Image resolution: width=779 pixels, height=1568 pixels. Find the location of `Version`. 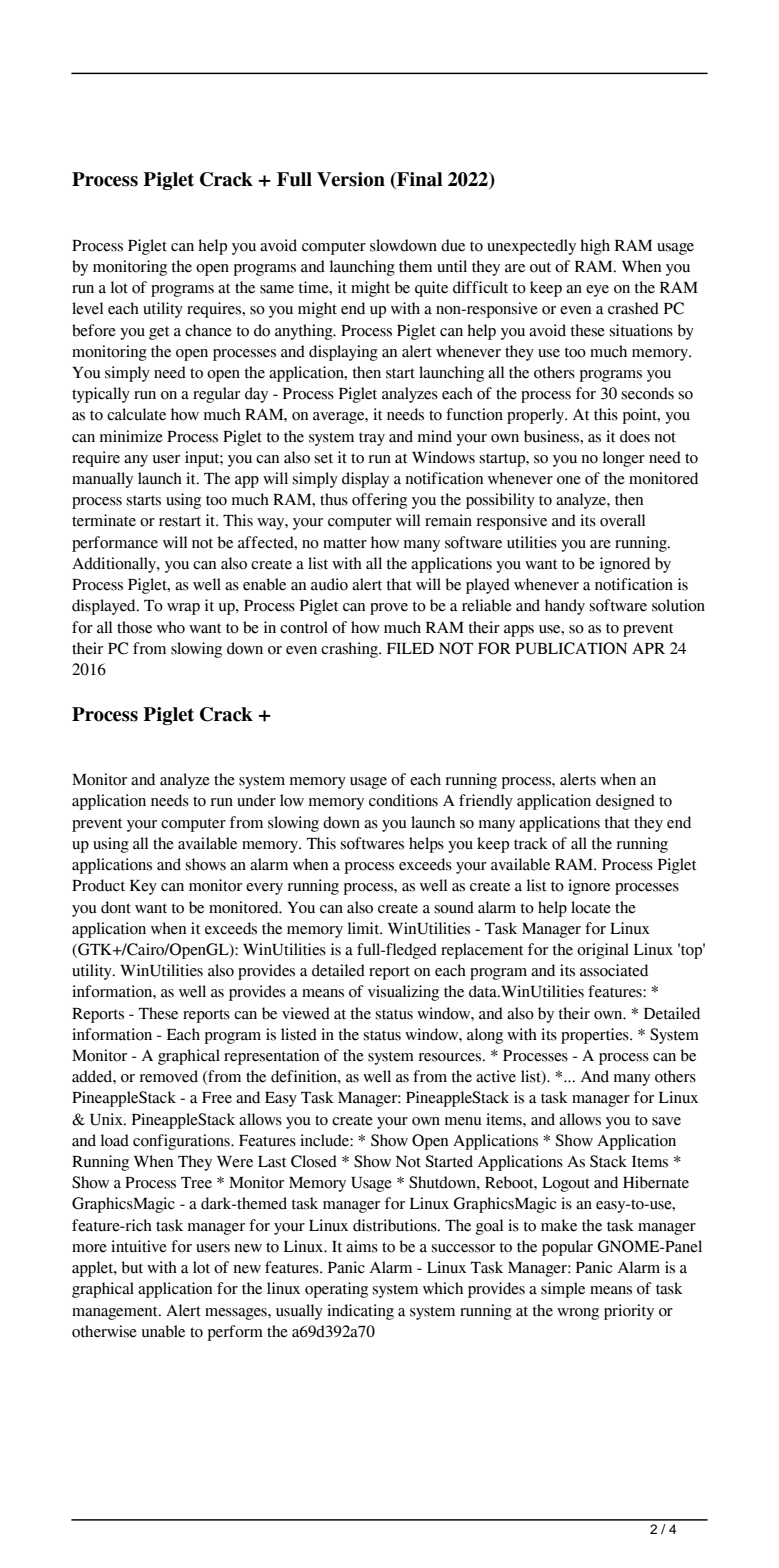

Version is located at coordinates (351, 179).
